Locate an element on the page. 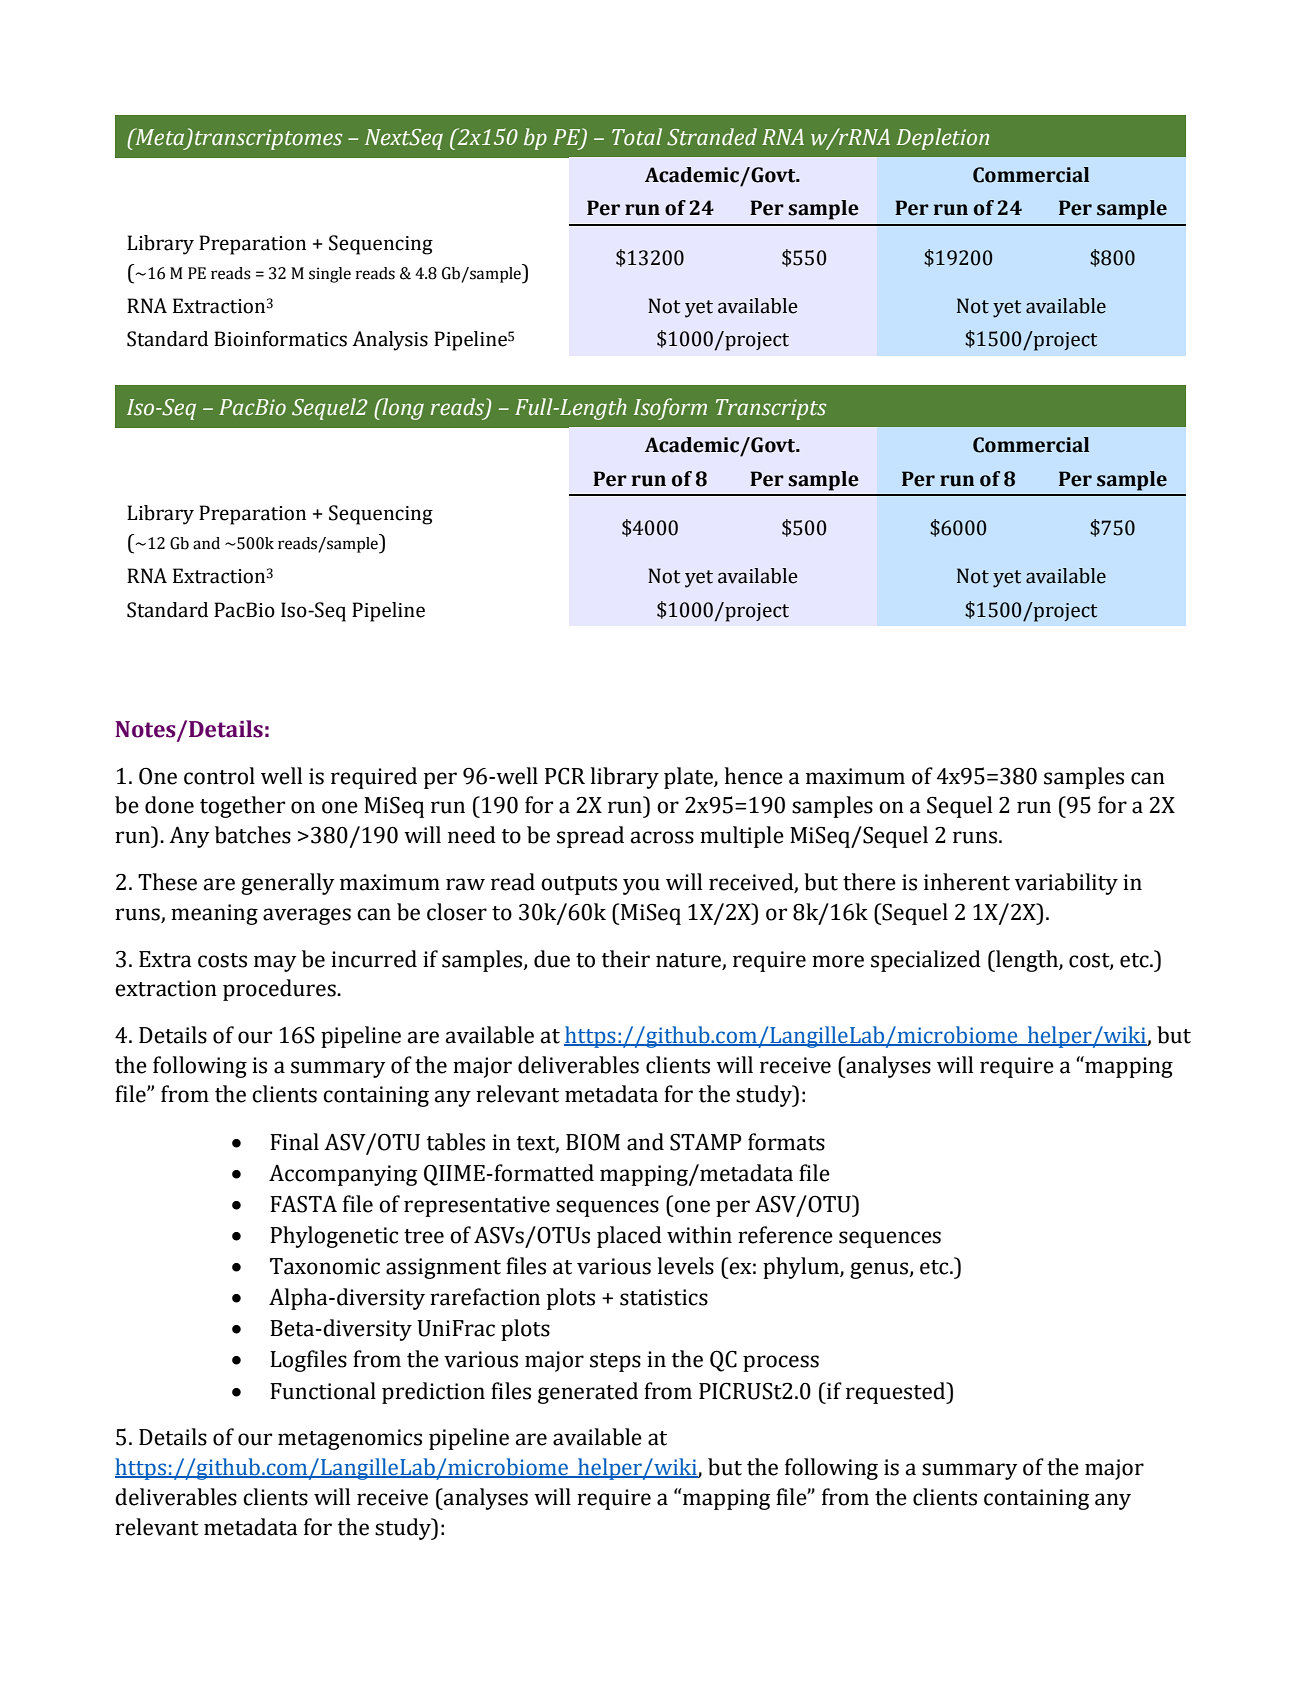  long is located at coordinates (402, 409).
